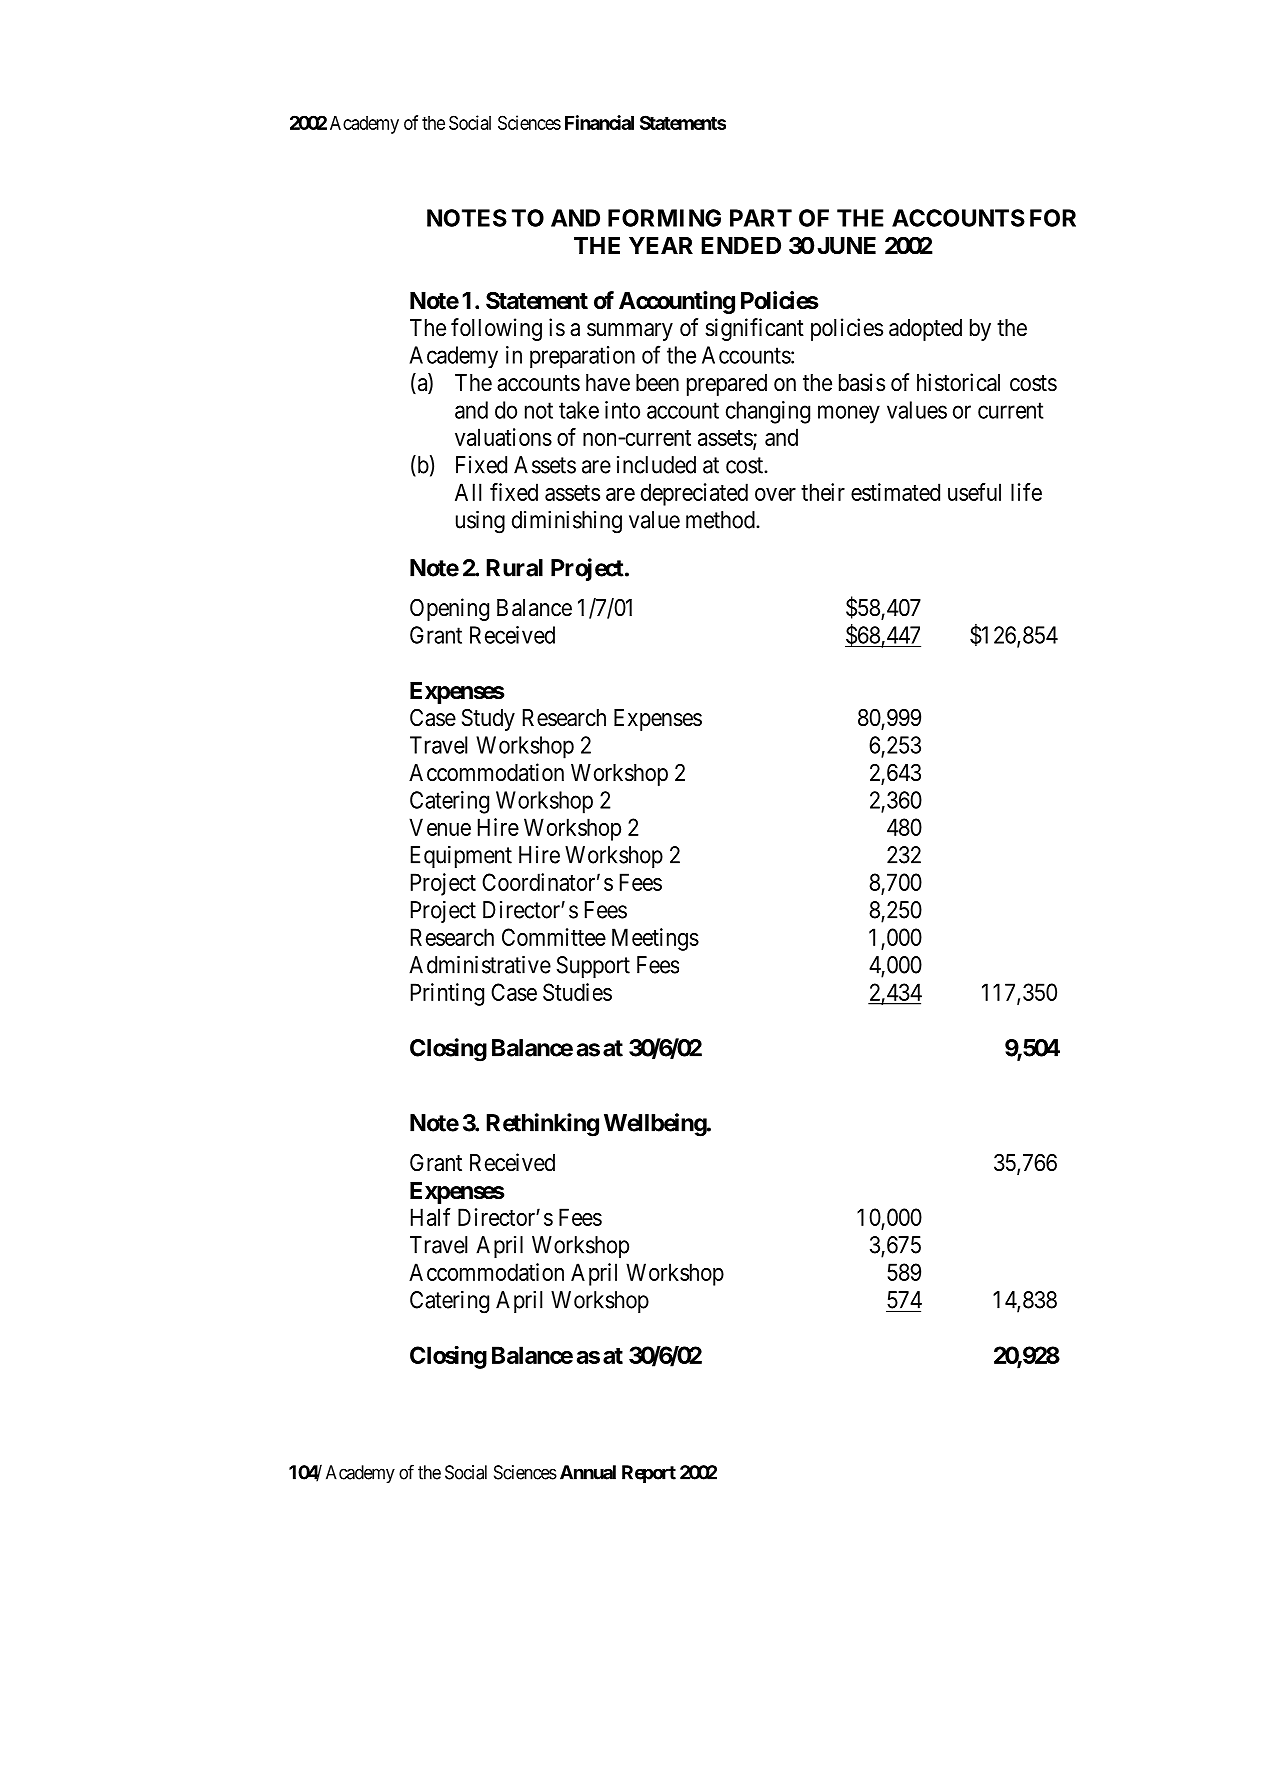 This screenshot has width=1262, height=1785. Describe the element at coordinates (542, 1125) in the screenshot. I see `Rethinking` at that location.
